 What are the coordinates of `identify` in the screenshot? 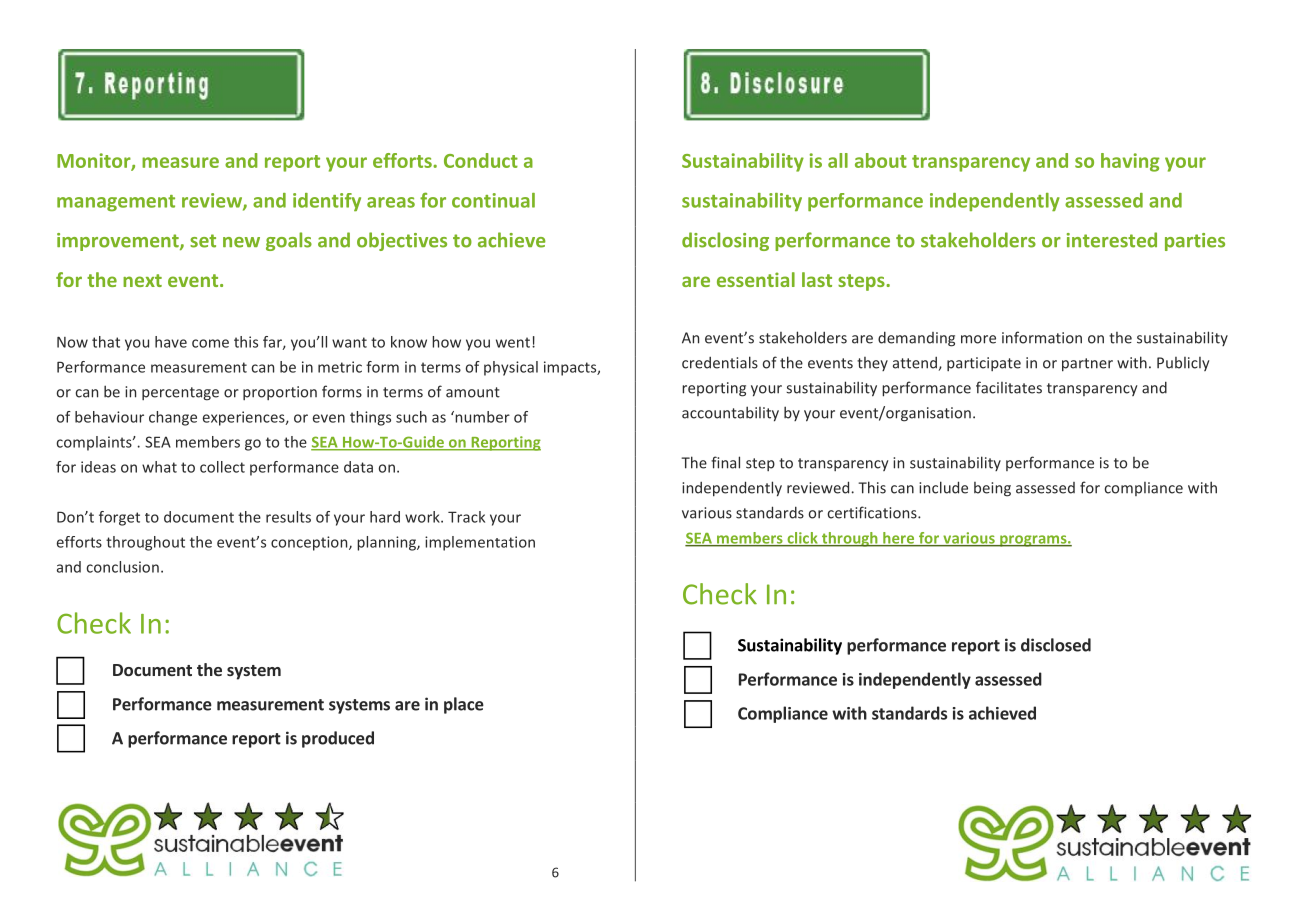 It's located at (327, 202).
